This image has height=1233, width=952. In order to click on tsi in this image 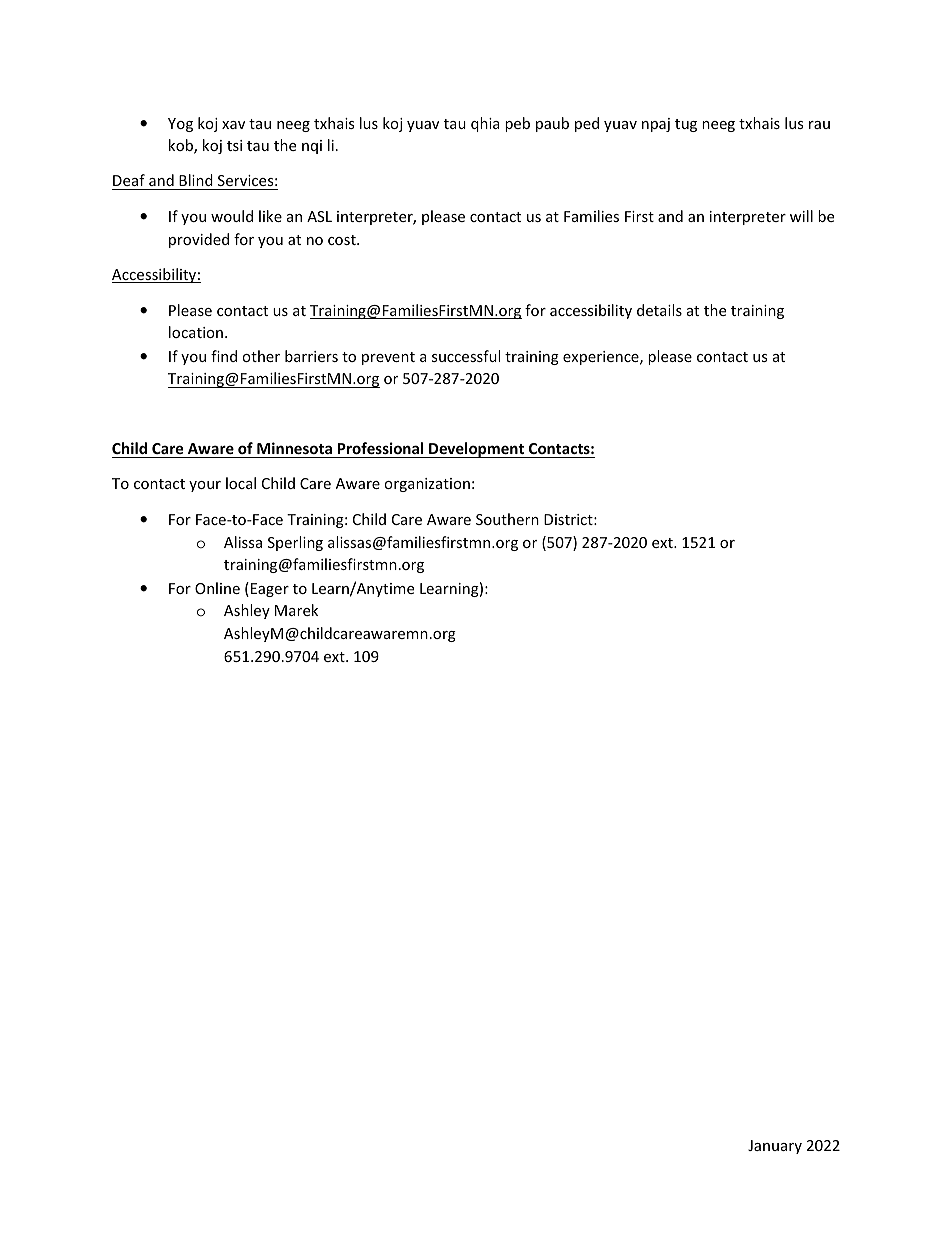, I will do `click(234, 145)`.
